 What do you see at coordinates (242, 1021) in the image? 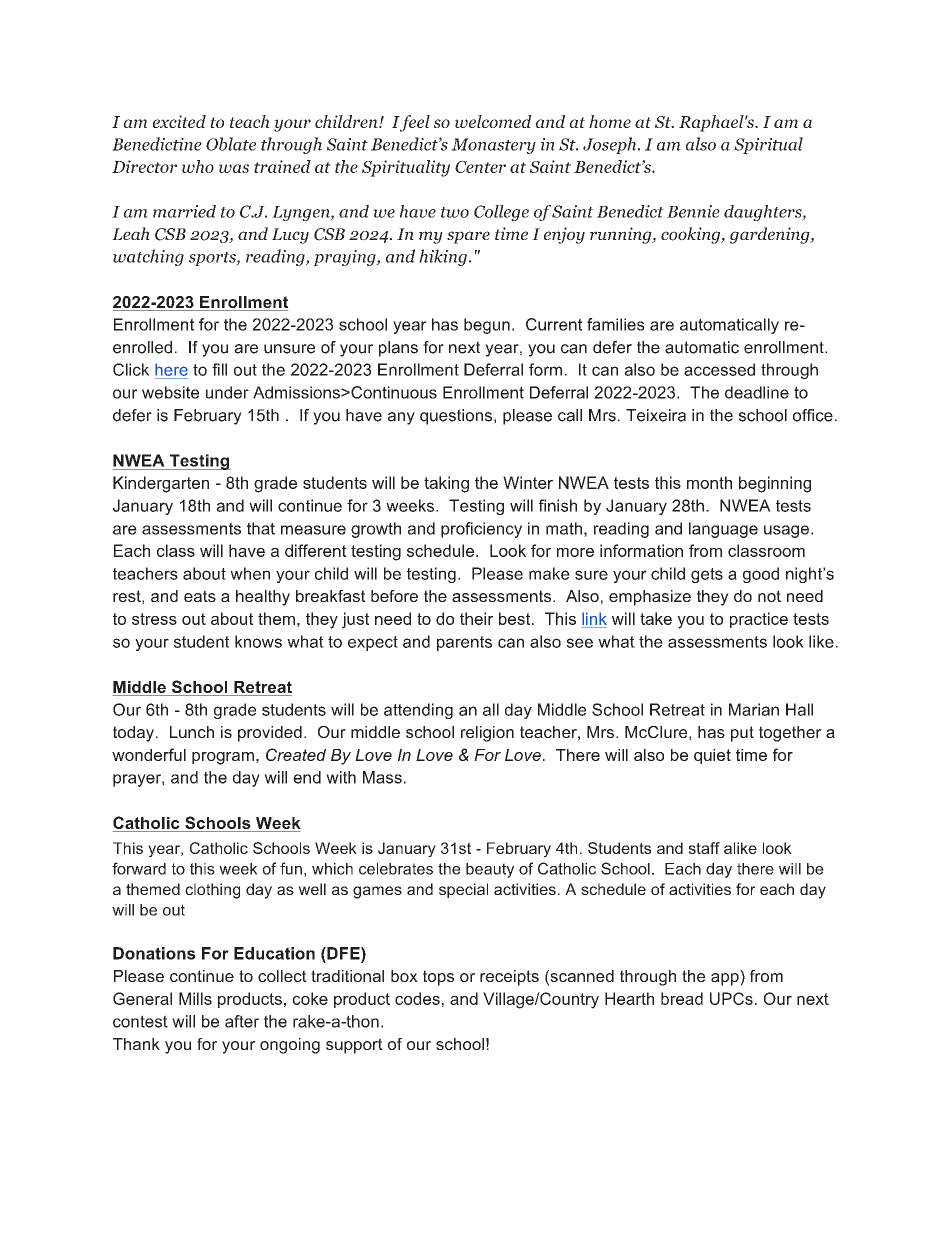
I see `after` at bounding box center [242, 1021].
